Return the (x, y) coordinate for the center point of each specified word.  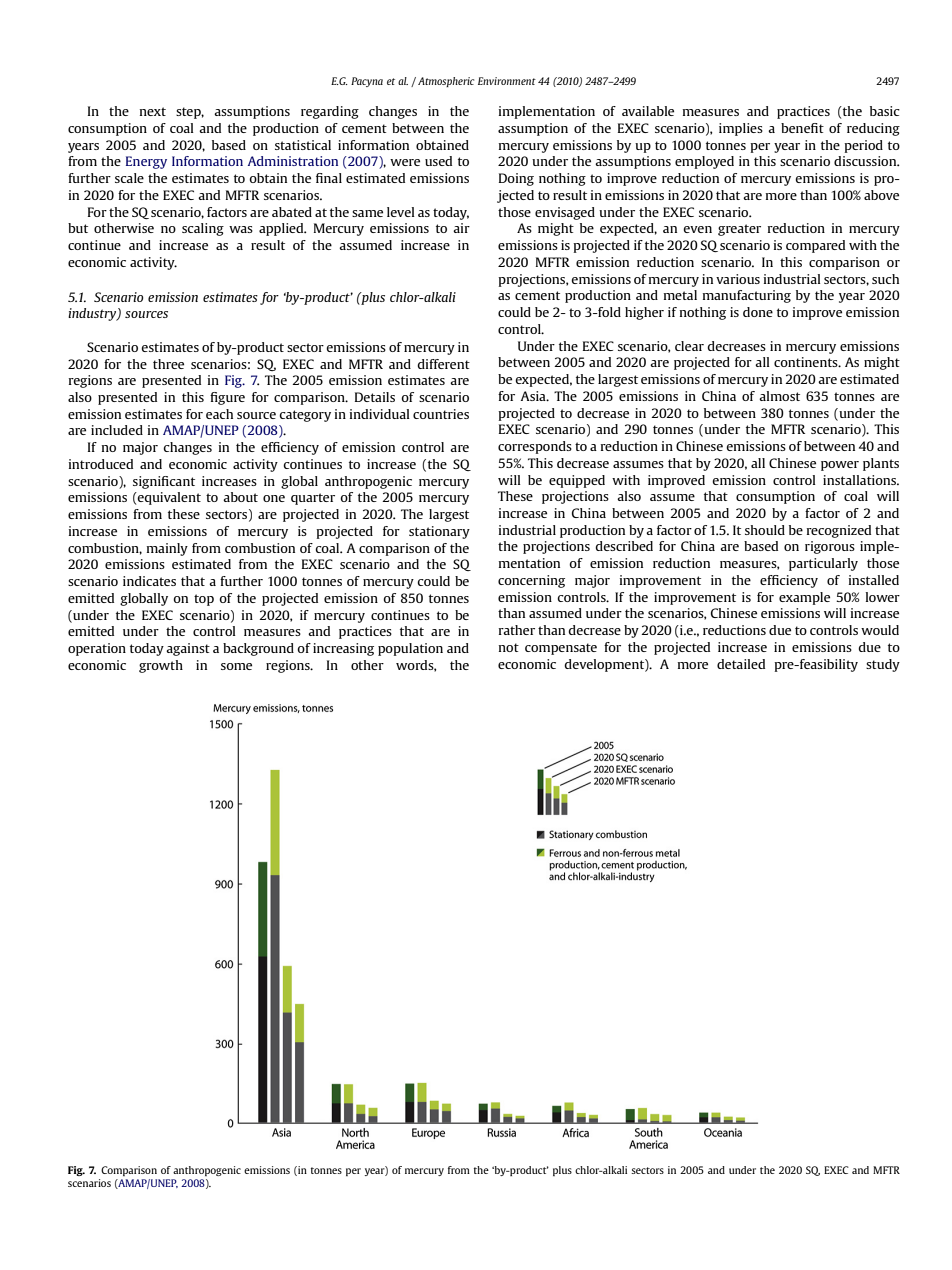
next (153, 111)
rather (517, 630)
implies (741, 129)
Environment (507, 81)
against (188, 649)
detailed (741, 664)
